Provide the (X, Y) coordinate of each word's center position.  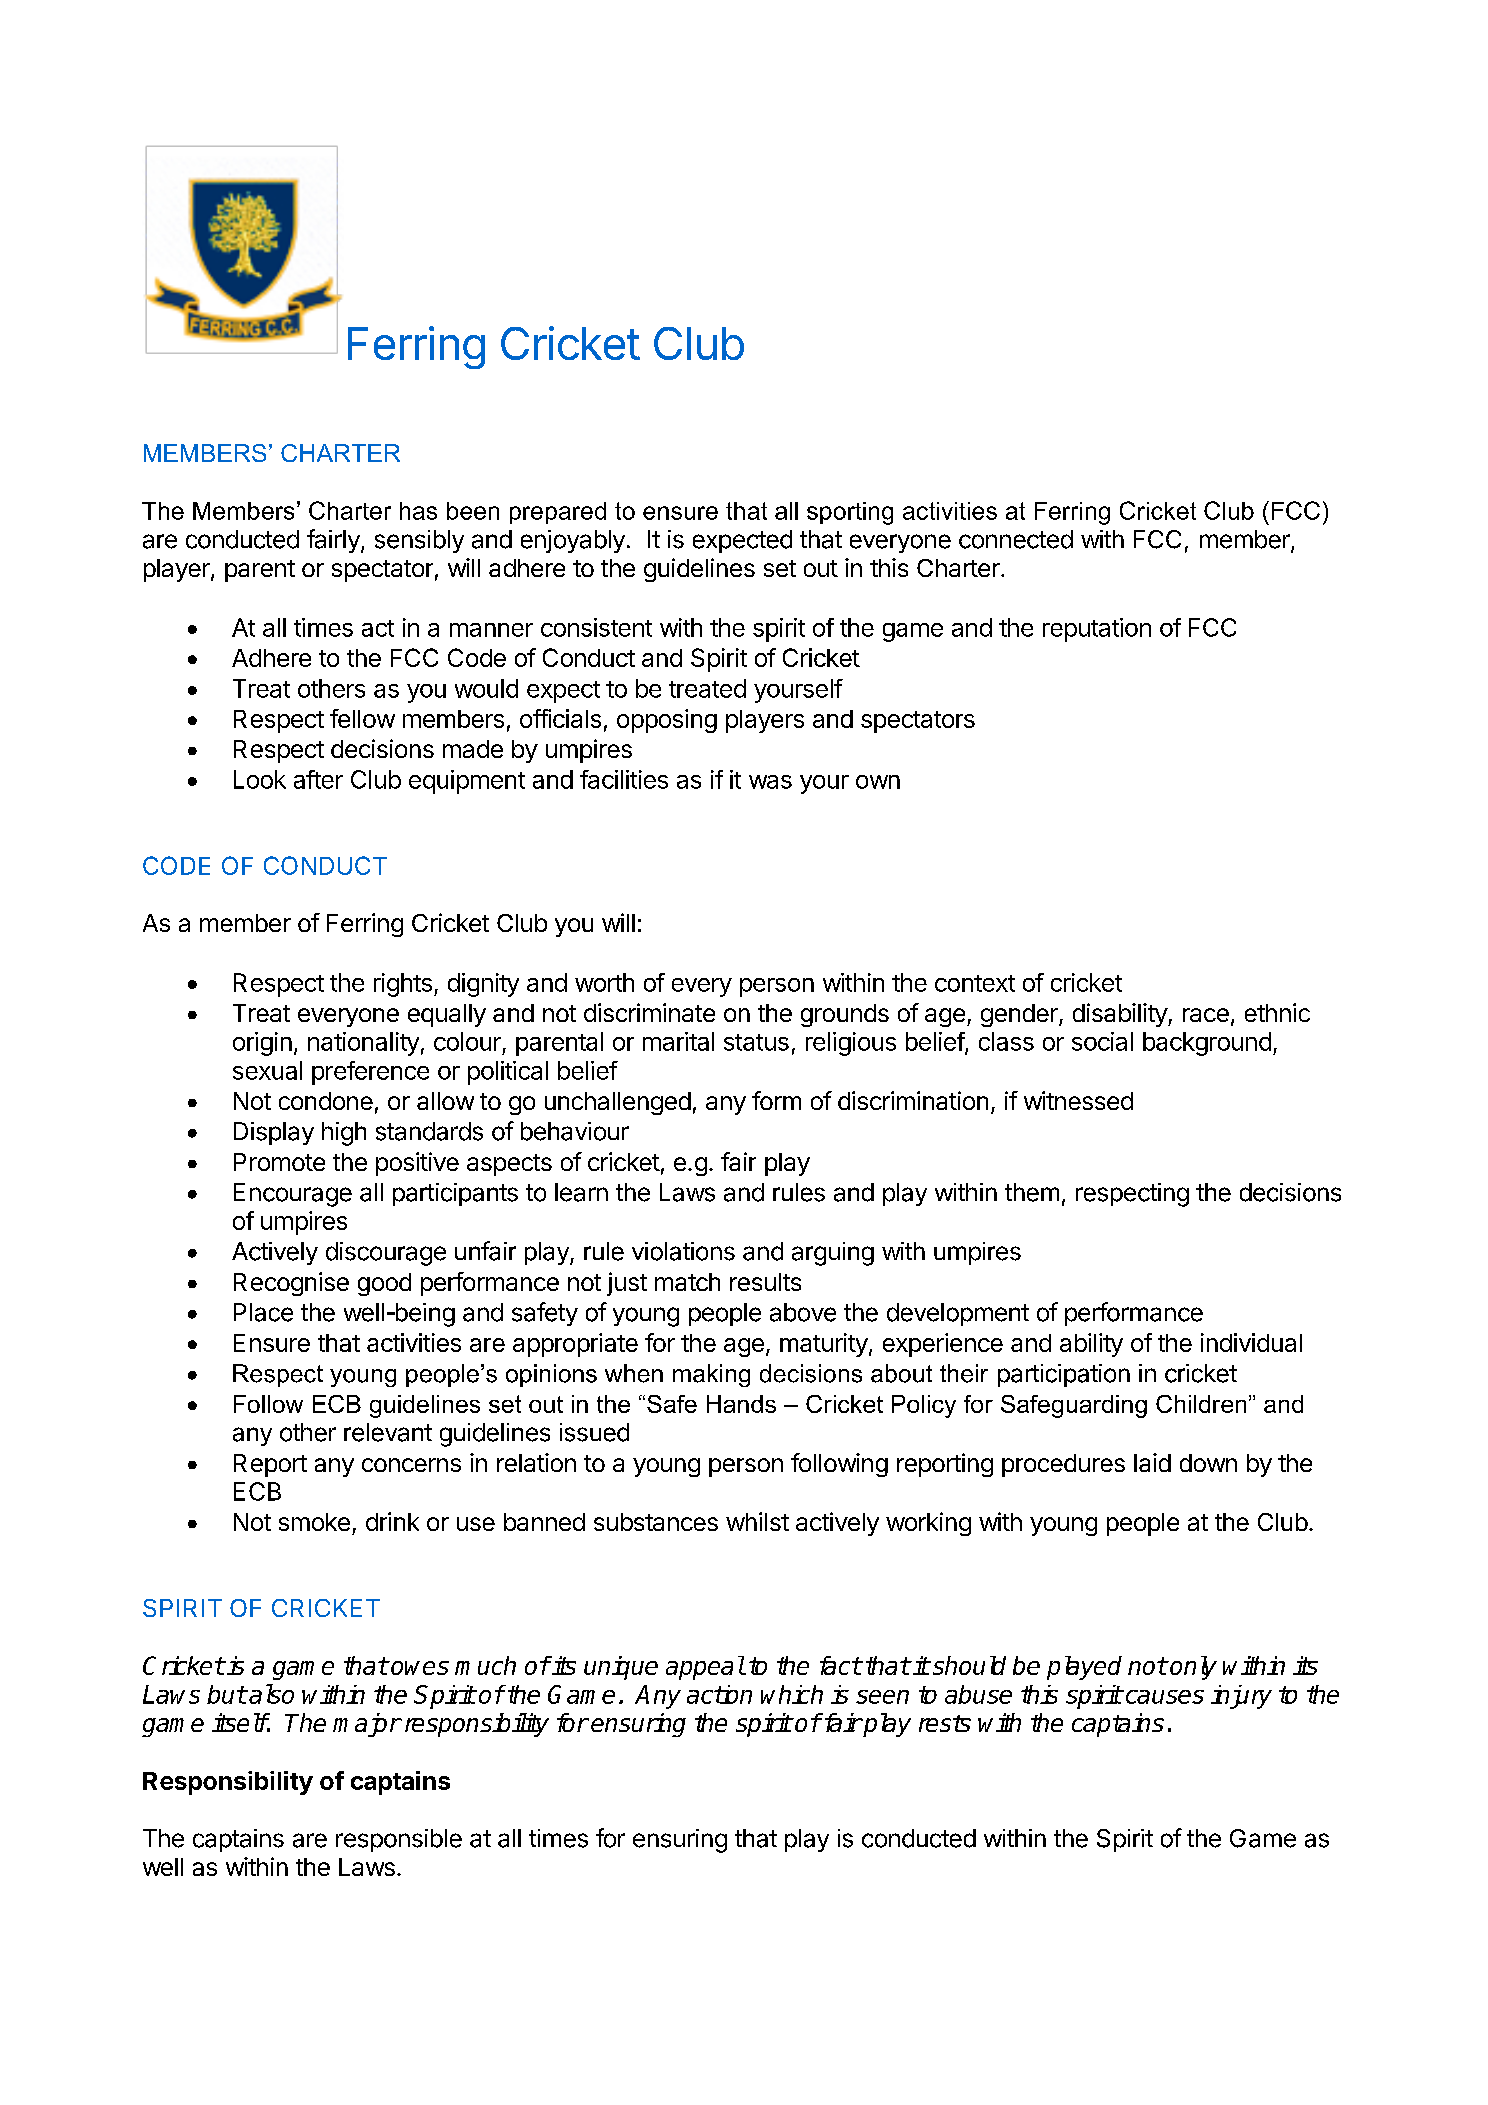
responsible (399, 1840)
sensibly (419, 541)
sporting (850, 513)
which (792, 1694)
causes (1163, 1697)
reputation (1097, 630)
